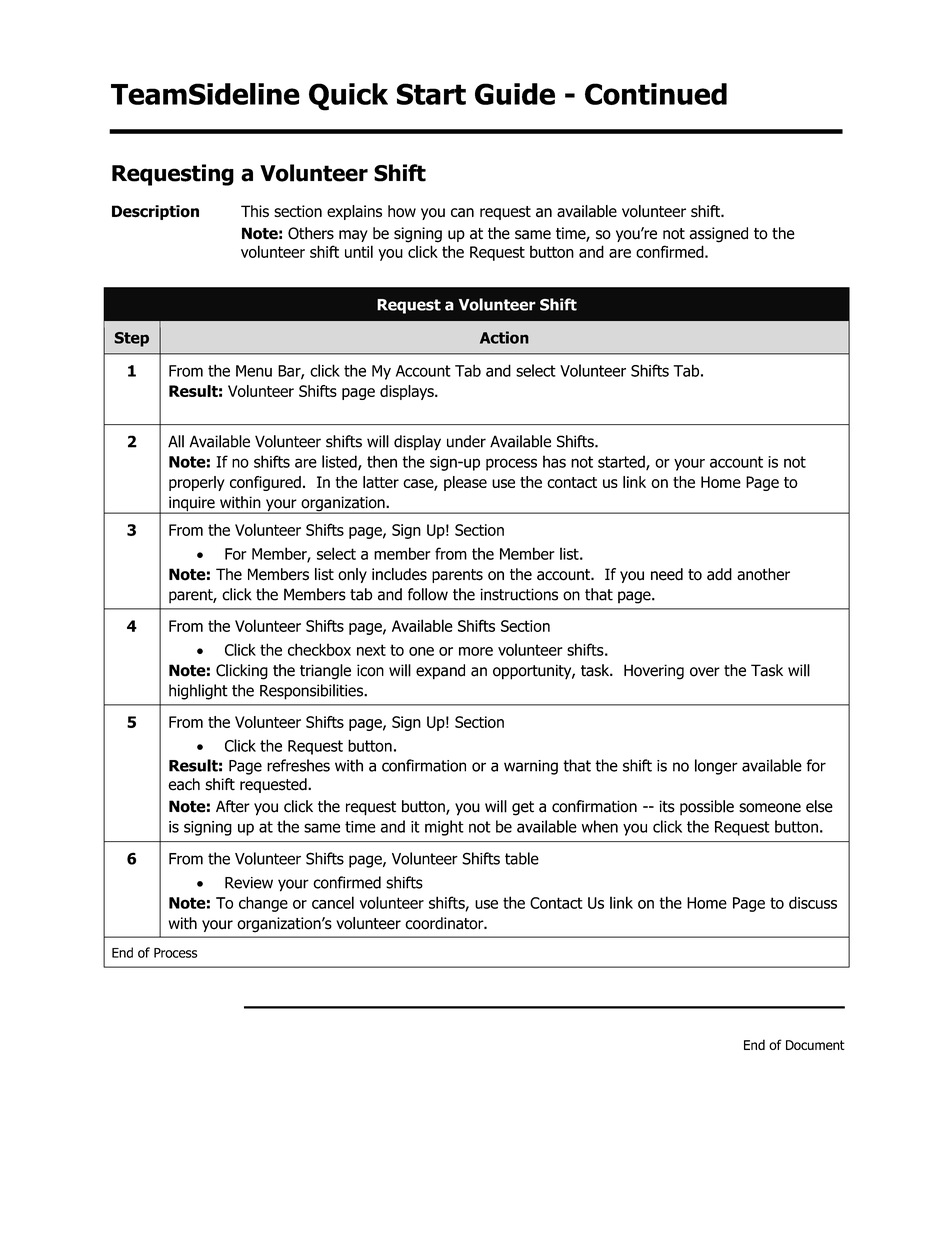  Describe the element at coordinates (554, 461) in the image. I see `has` at that location.
